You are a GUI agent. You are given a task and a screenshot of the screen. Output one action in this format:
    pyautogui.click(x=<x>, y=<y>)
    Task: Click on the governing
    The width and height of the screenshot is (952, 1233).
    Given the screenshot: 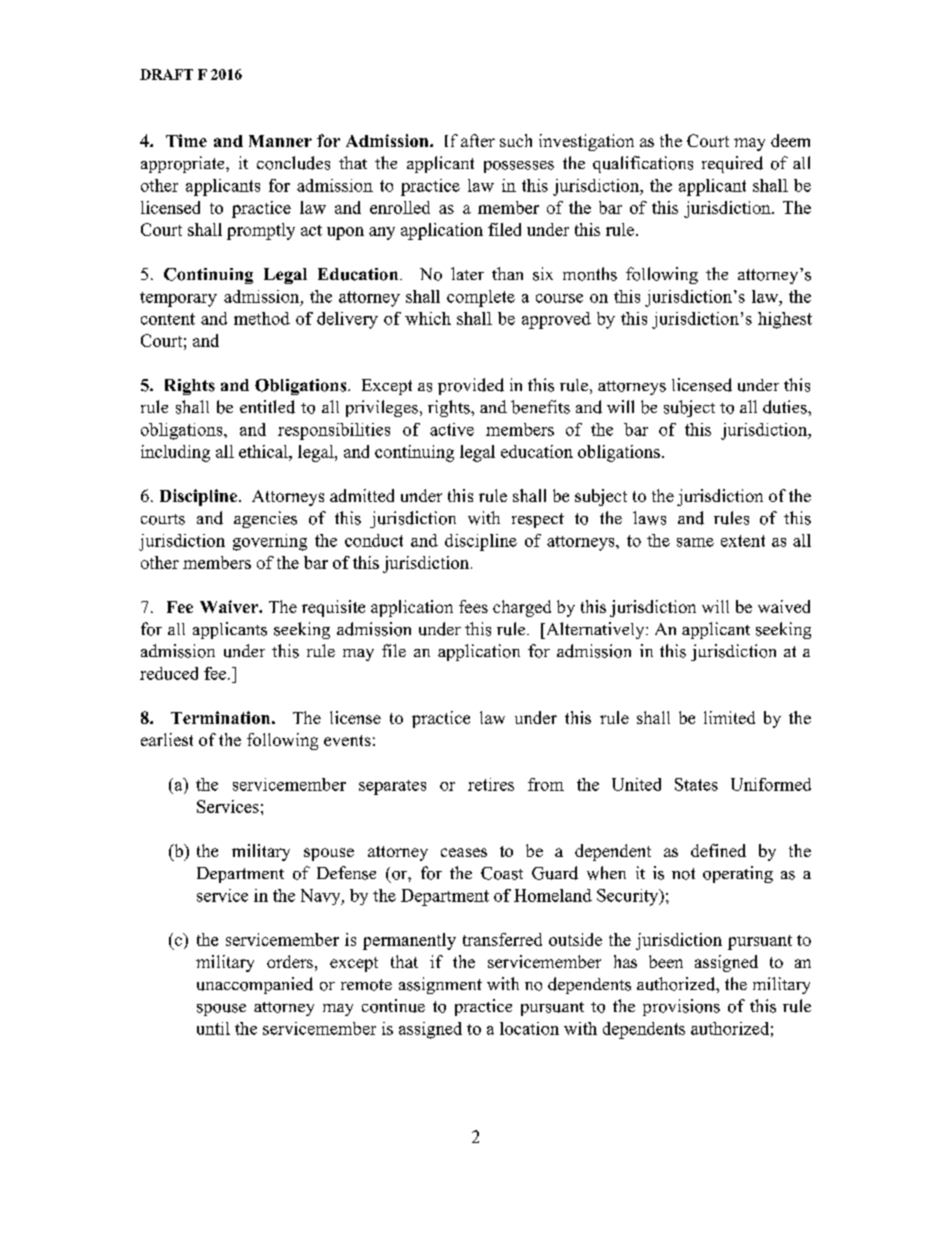 What is the action you would take?
    pyautogui.click(x=270, y=542)
